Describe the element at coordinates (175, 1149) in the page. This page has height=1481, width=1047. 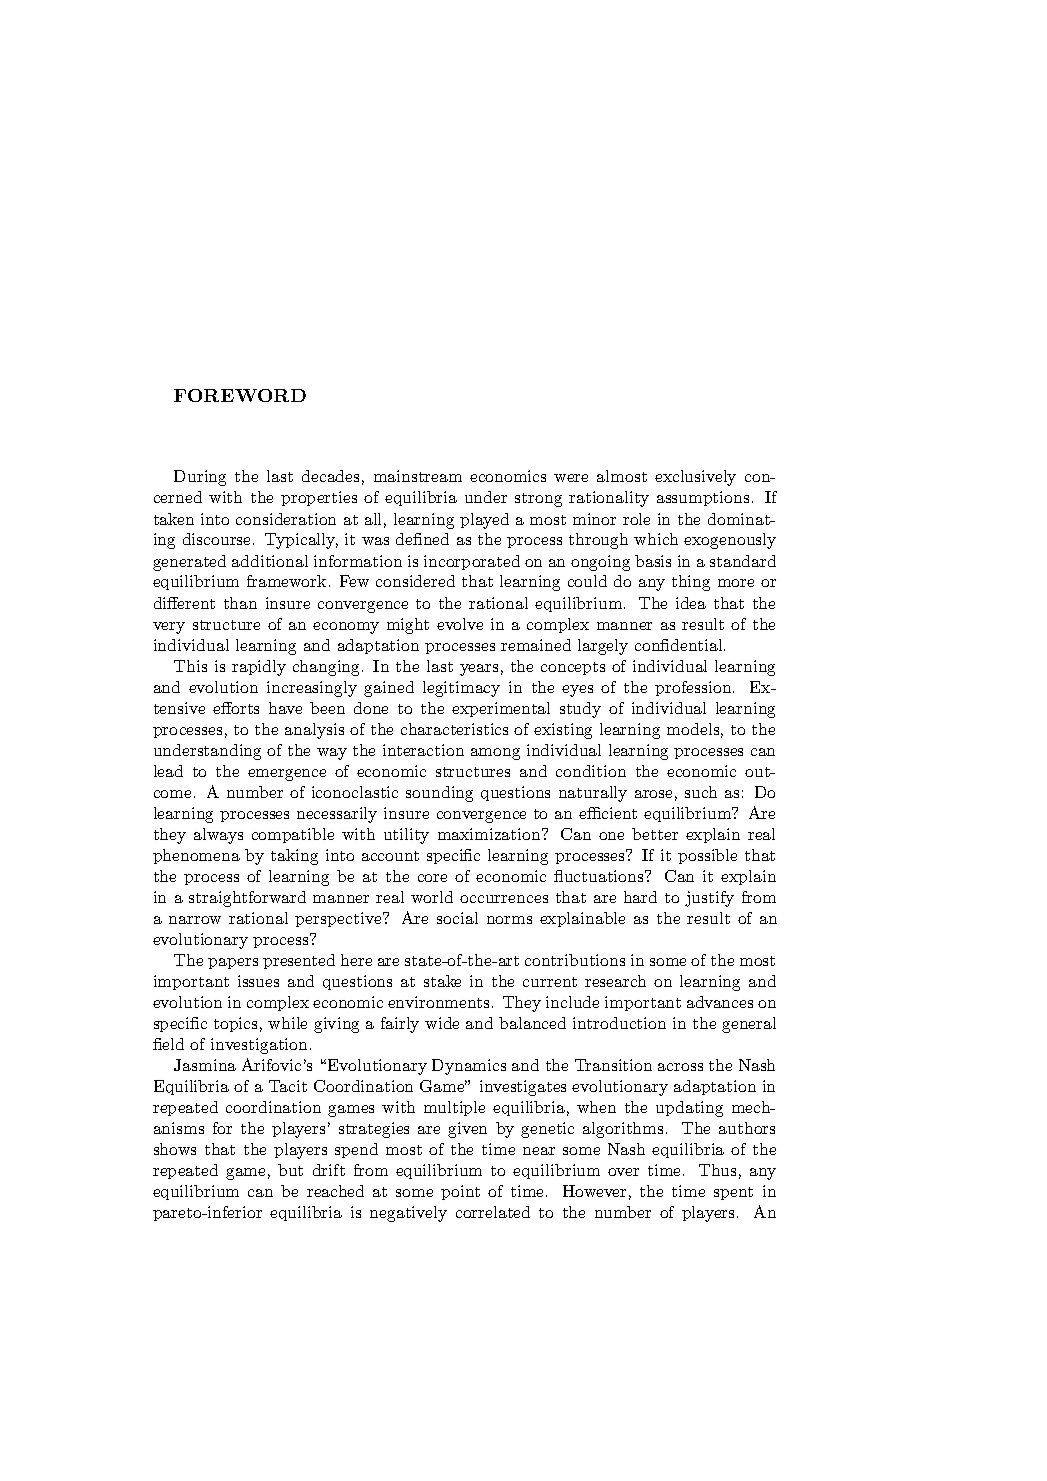
I see `shows` at that location.
